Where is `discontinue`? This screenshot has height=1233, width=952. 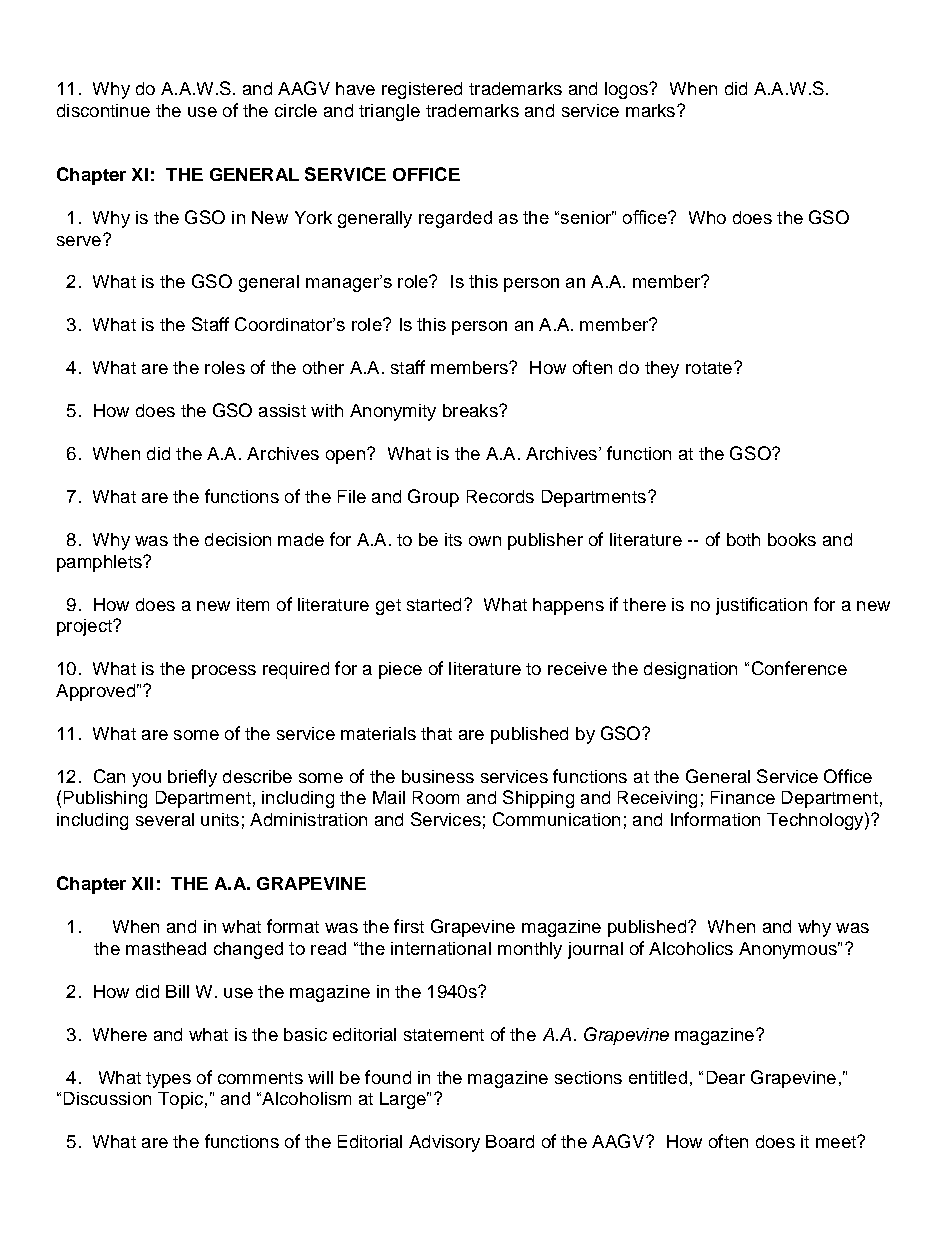 discontinue is located at coordinates (103, 110).
